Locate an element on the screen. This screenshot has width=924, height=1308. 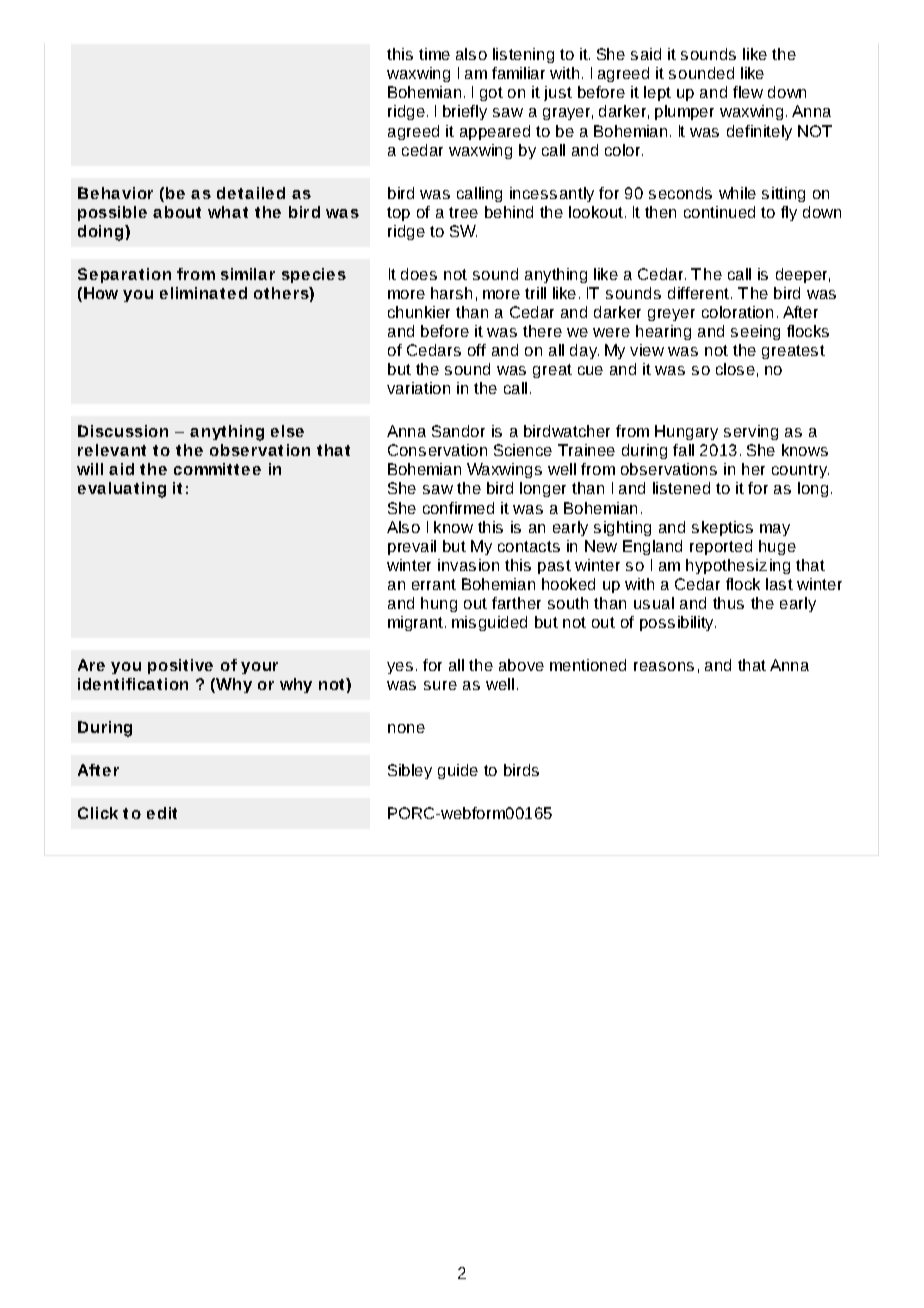
Sibley is located at coordinates (410, 771).
